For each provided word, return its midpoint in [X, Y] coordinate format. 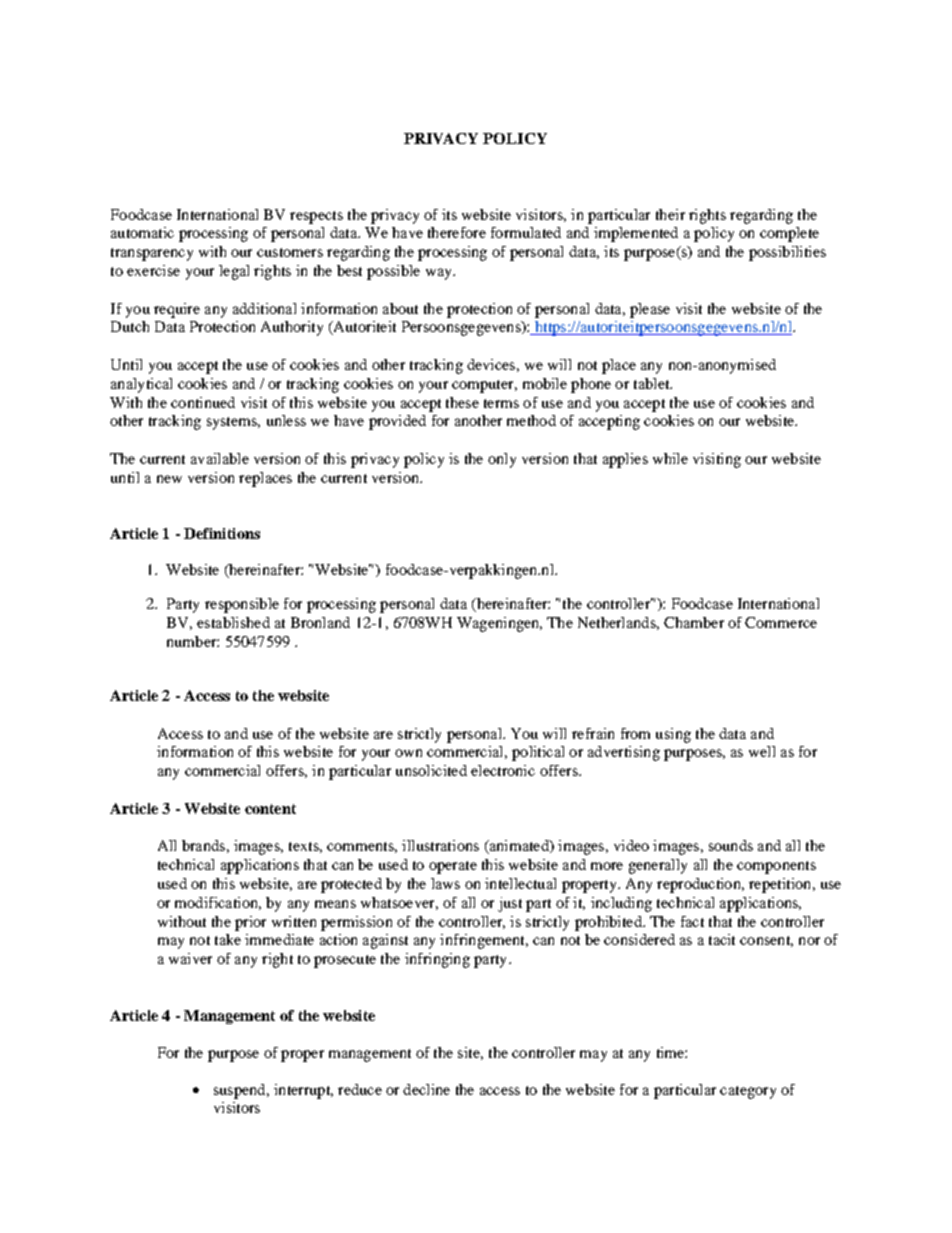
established [233, 622]
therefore [457, 232]
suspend [241, 1091]
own [408, 753]
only [502, 460]
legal [234, 272]
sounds [731, 845]
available [220, 458]
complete [789, 234]
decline [426, 1089]
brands [203, 845]
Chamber [694, 622]
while [670, 458]
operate [453, 867]
